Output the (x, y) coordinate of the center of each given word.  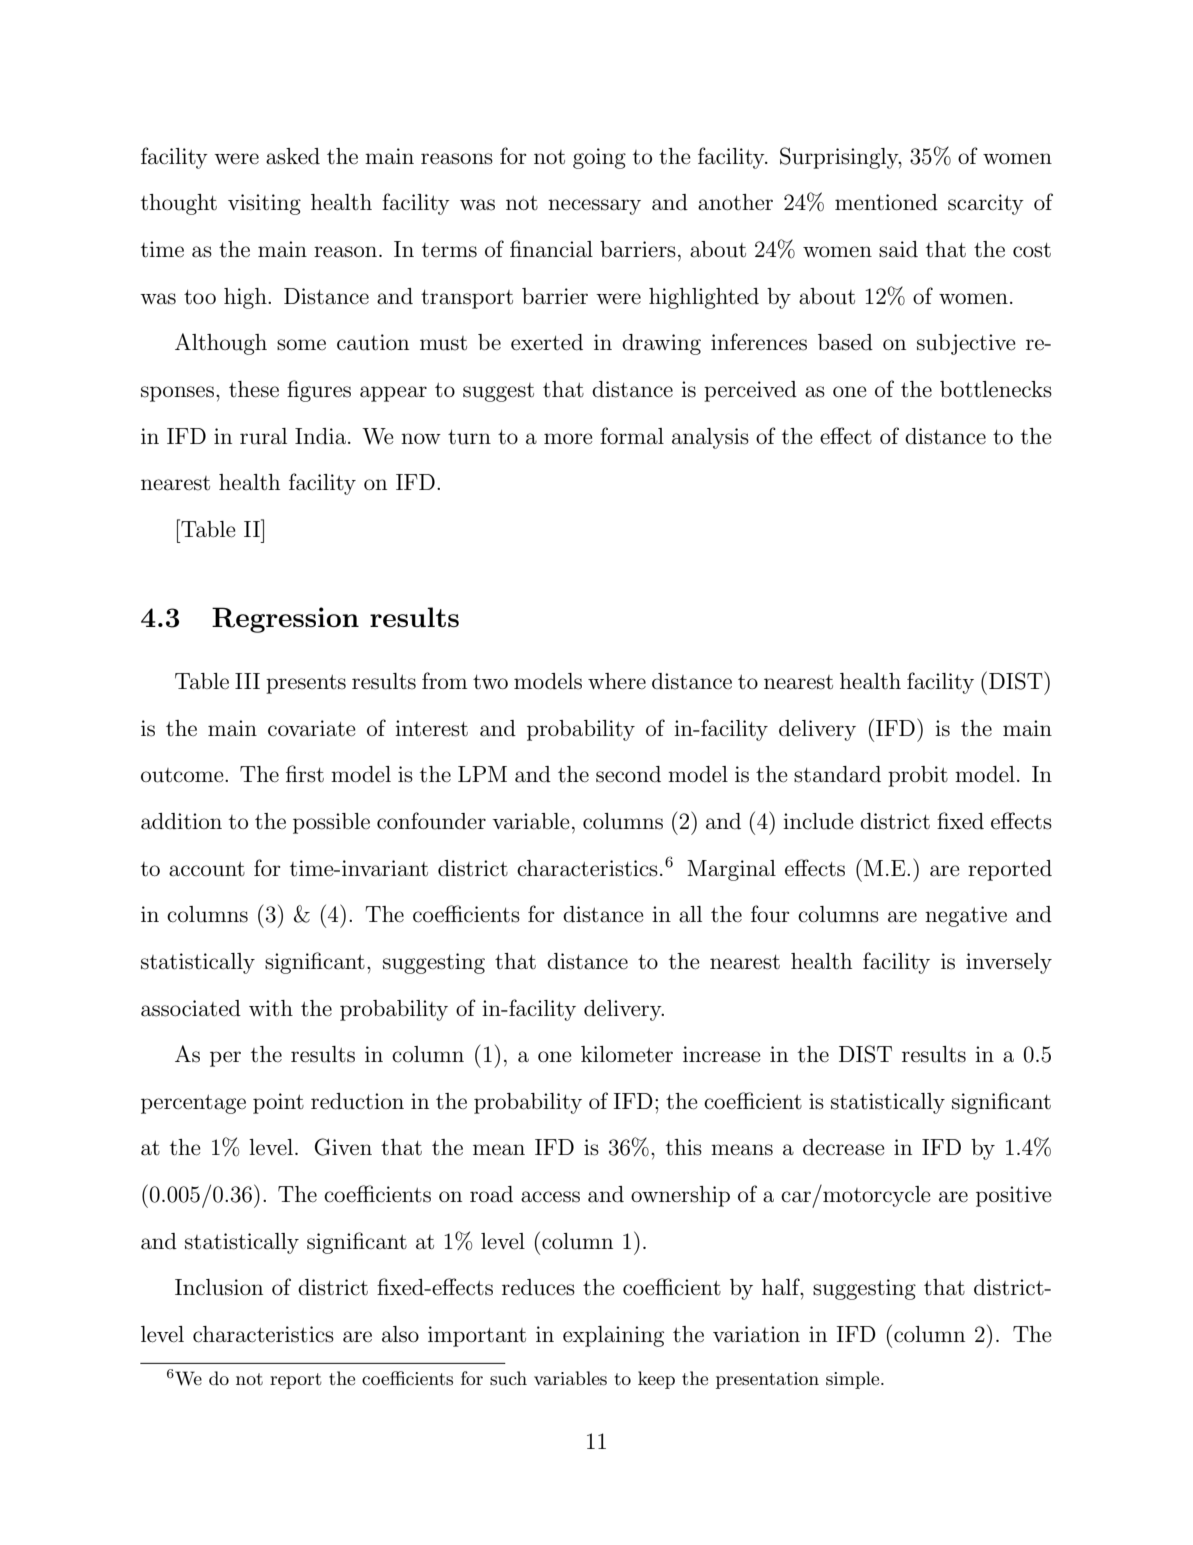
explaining (613, 1336)
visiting (264, 204)
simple (854, 1380)
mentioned (886, 202)
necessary (594, 207)
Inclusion (219, 1287)
